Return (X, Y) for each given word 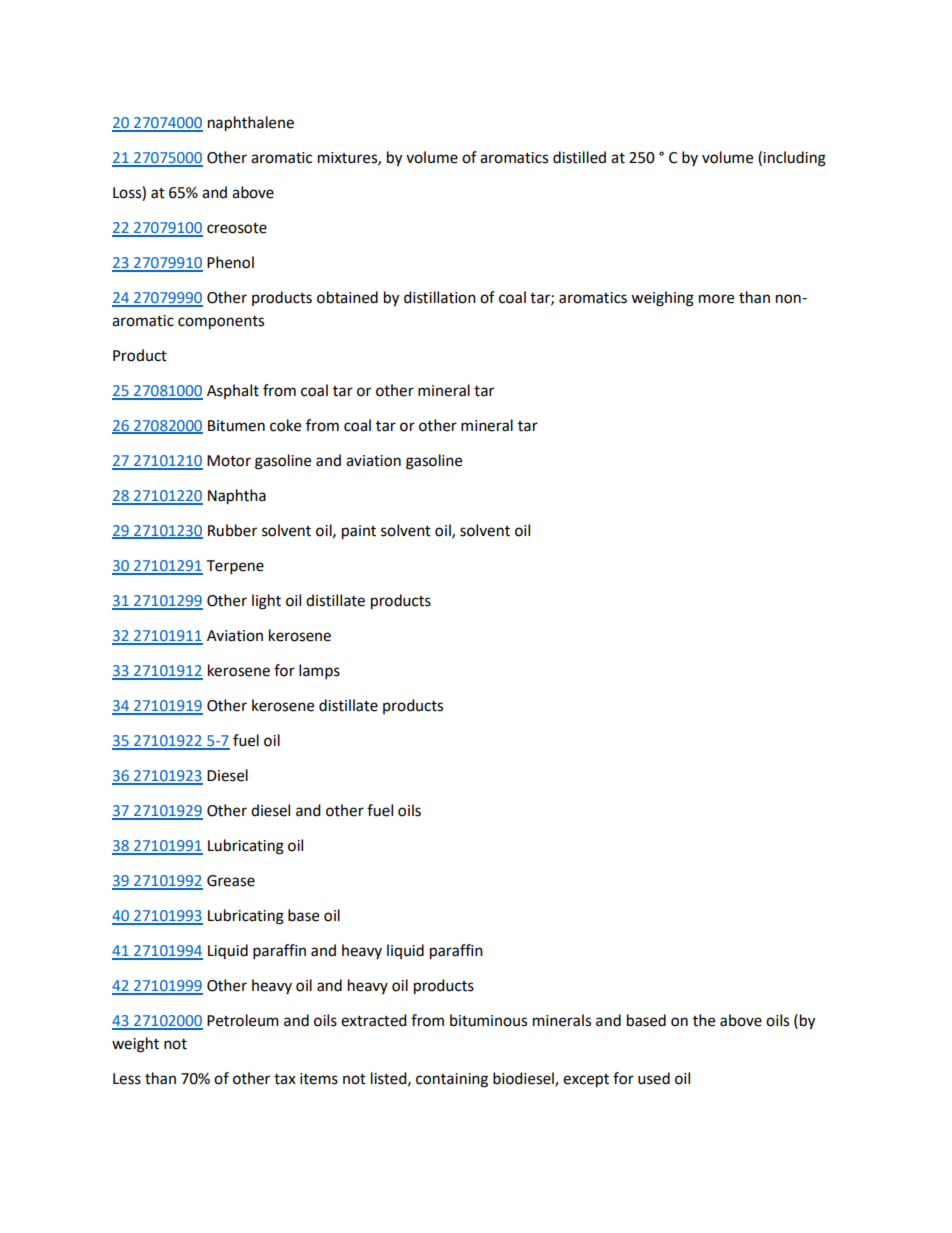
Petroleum (243, 1020)
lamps (319, 672)
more (716, 299)
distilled (579, 157)
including (794, 159)
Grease (231, 881)
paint (359, 532)
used (654, 1078)
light (266, 602)
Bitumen (236, 426)
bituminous (488, 1020)
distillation (440, 297)
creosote (237, 228)
